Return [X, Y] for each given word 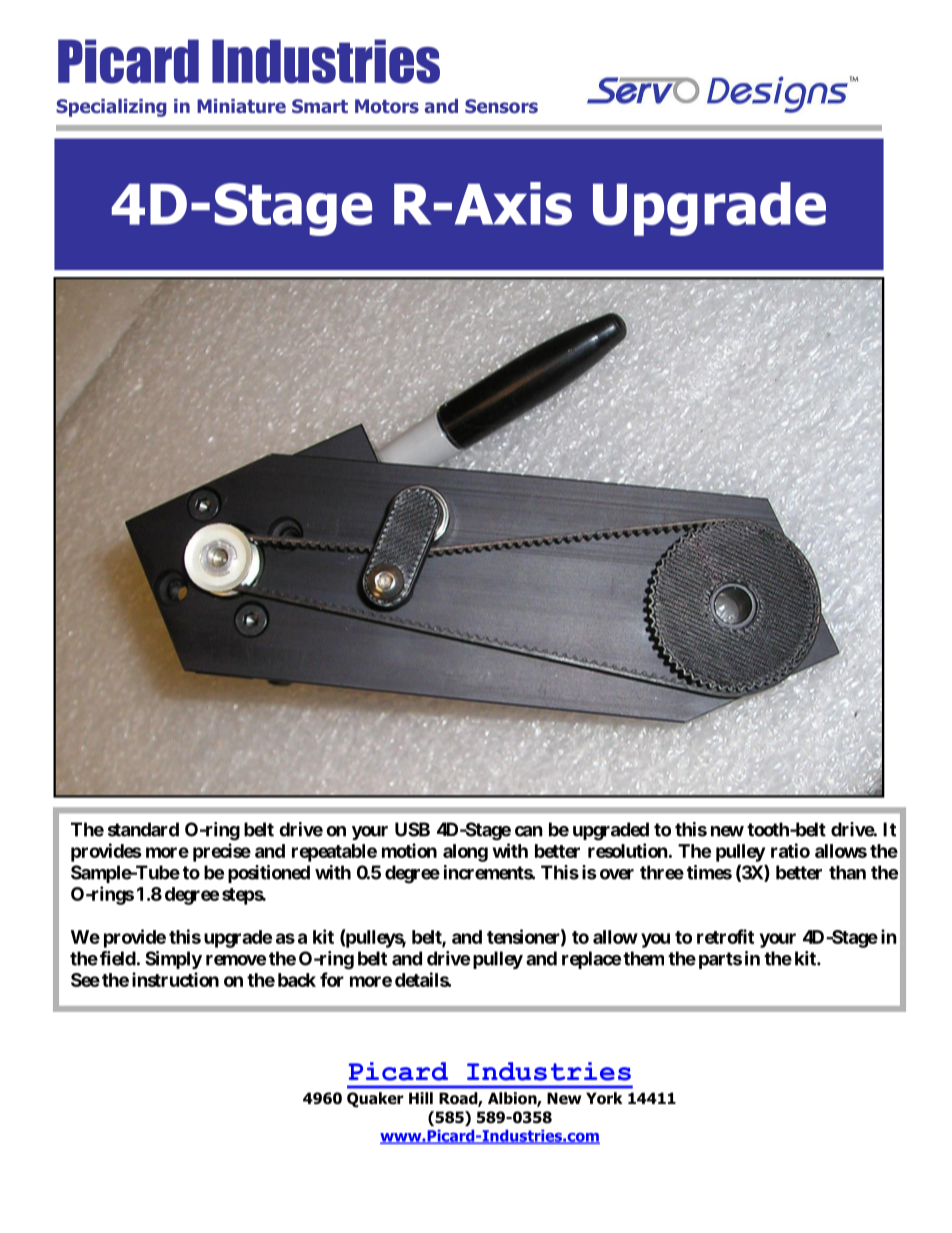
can [529, 831]
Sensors [501, 106]
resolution [628, 850]
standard [143, 829]
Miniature [241, 106]
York [604, 1098]
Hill [421, 1098]
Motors [387, 106]
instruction [175, 979]
